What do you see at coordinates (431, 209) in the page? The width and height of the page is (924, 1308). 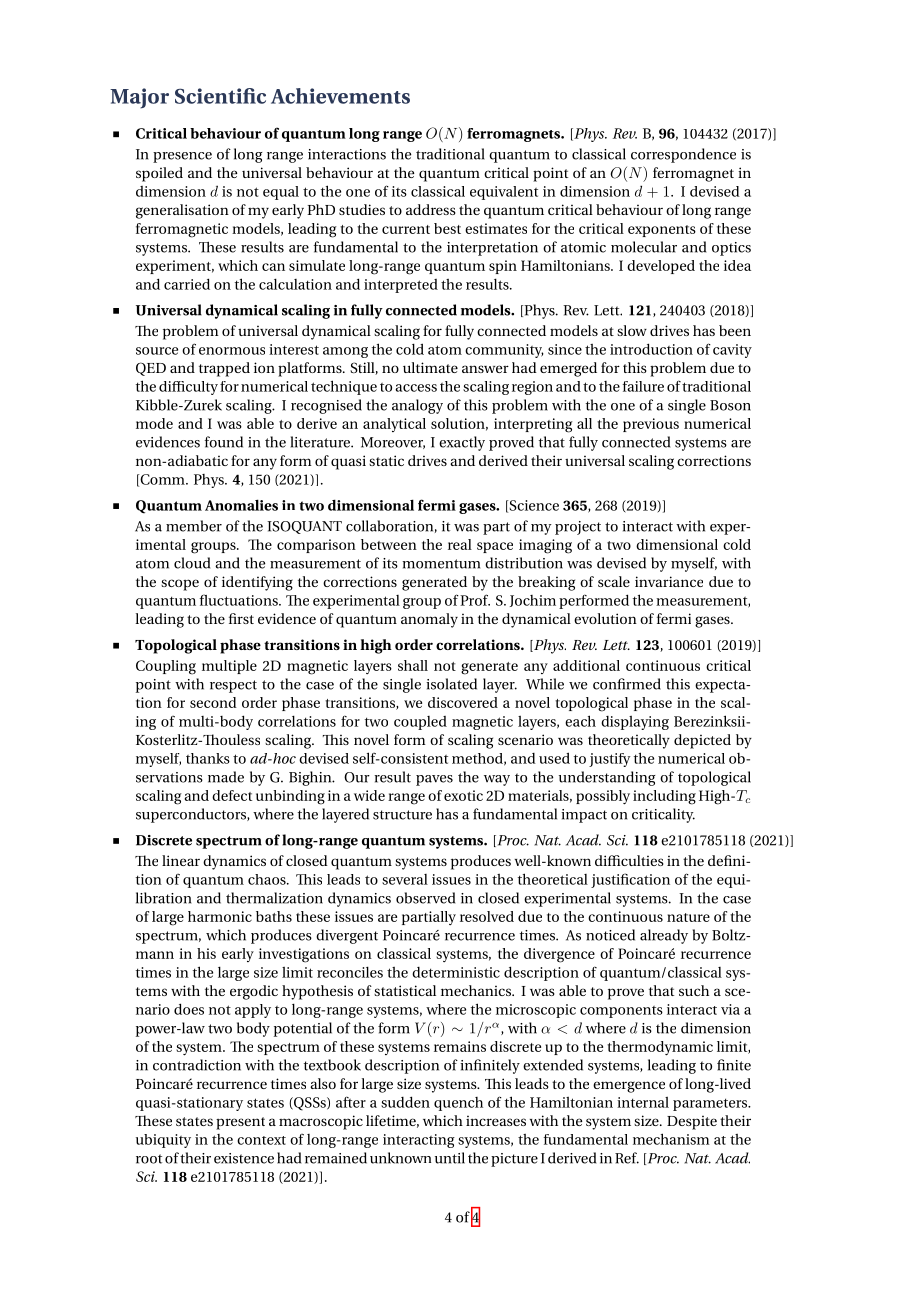 I see `address` at bounding box center [431, 209].
